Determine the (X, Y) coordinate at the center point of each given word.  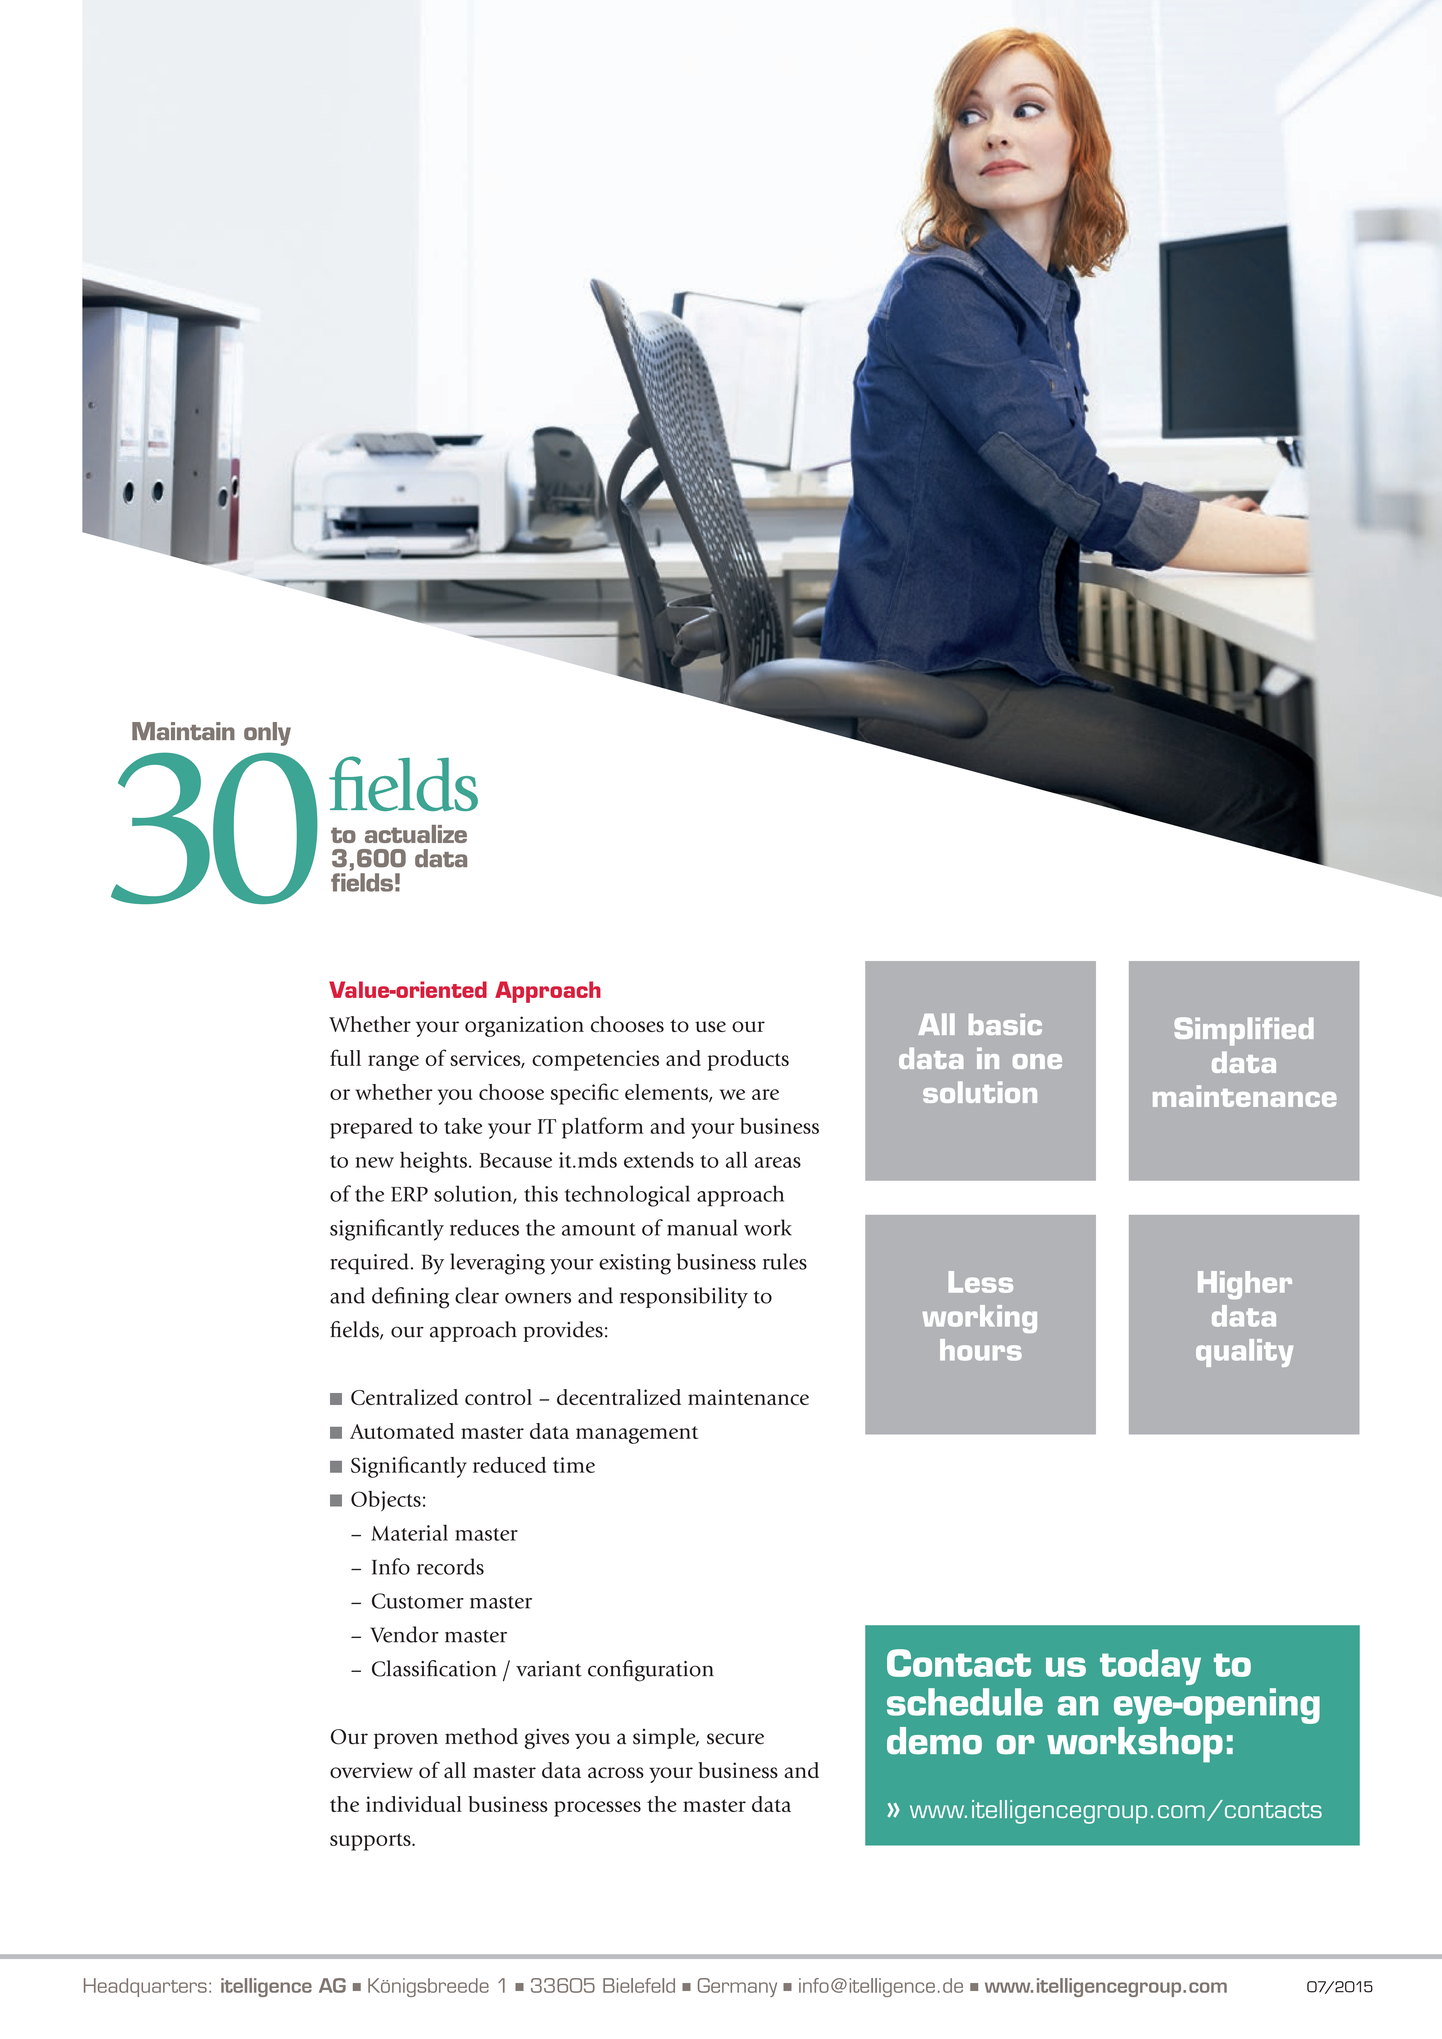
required (369, 1263)
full (345, 1057)
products (748, 1060)
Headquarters (145, 1987)
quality (1244, 1353)
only (267, 734)
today (1150, 1667)
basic (1005, 1024)
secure (735, 1739)
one (1037, 1061)
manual (702, 1227)
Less (981, 1282)
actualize (416, 834)
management (637, 1435)
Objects (386, 1501)
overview (371, 1770)
